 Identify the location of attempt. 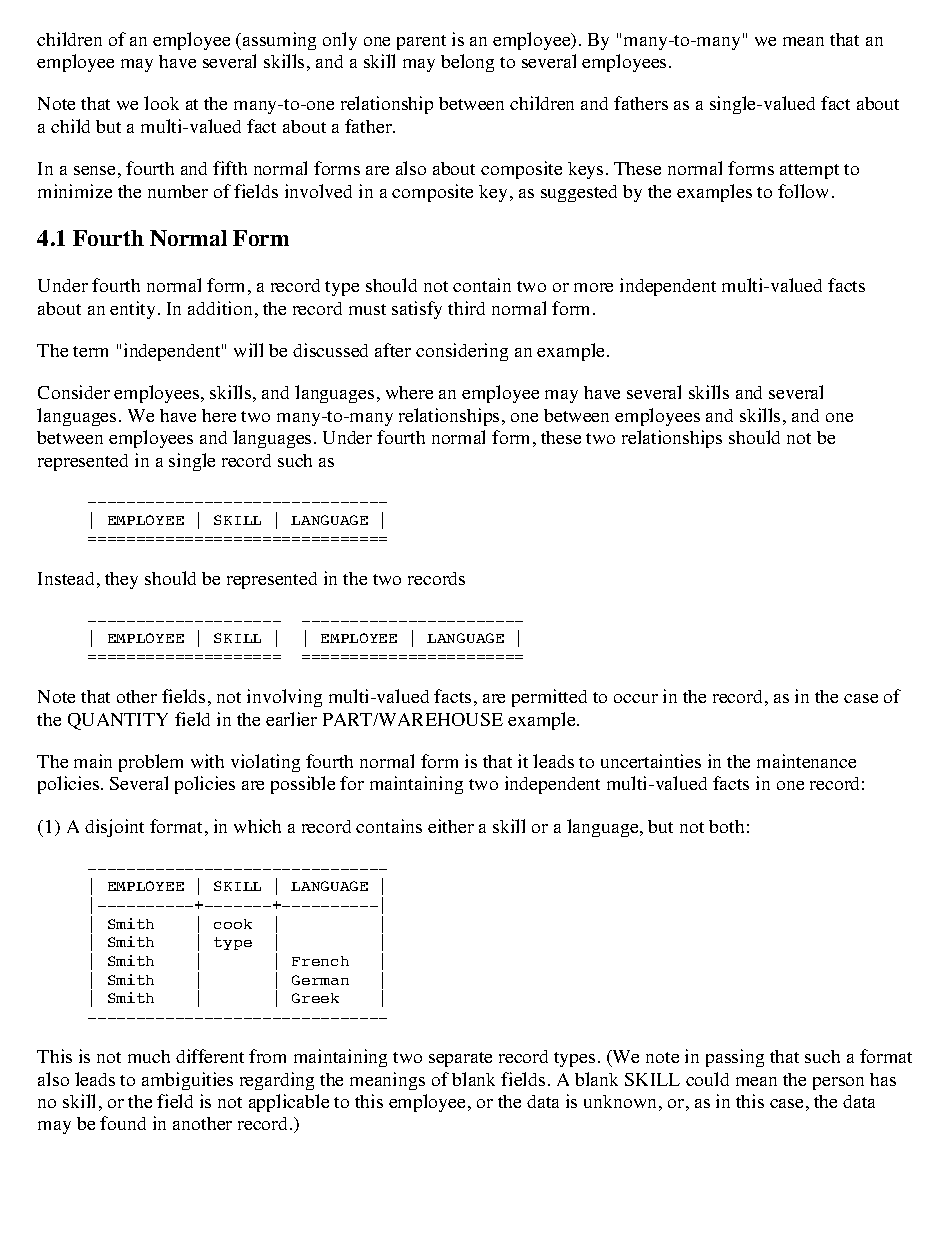
(809, 171).
